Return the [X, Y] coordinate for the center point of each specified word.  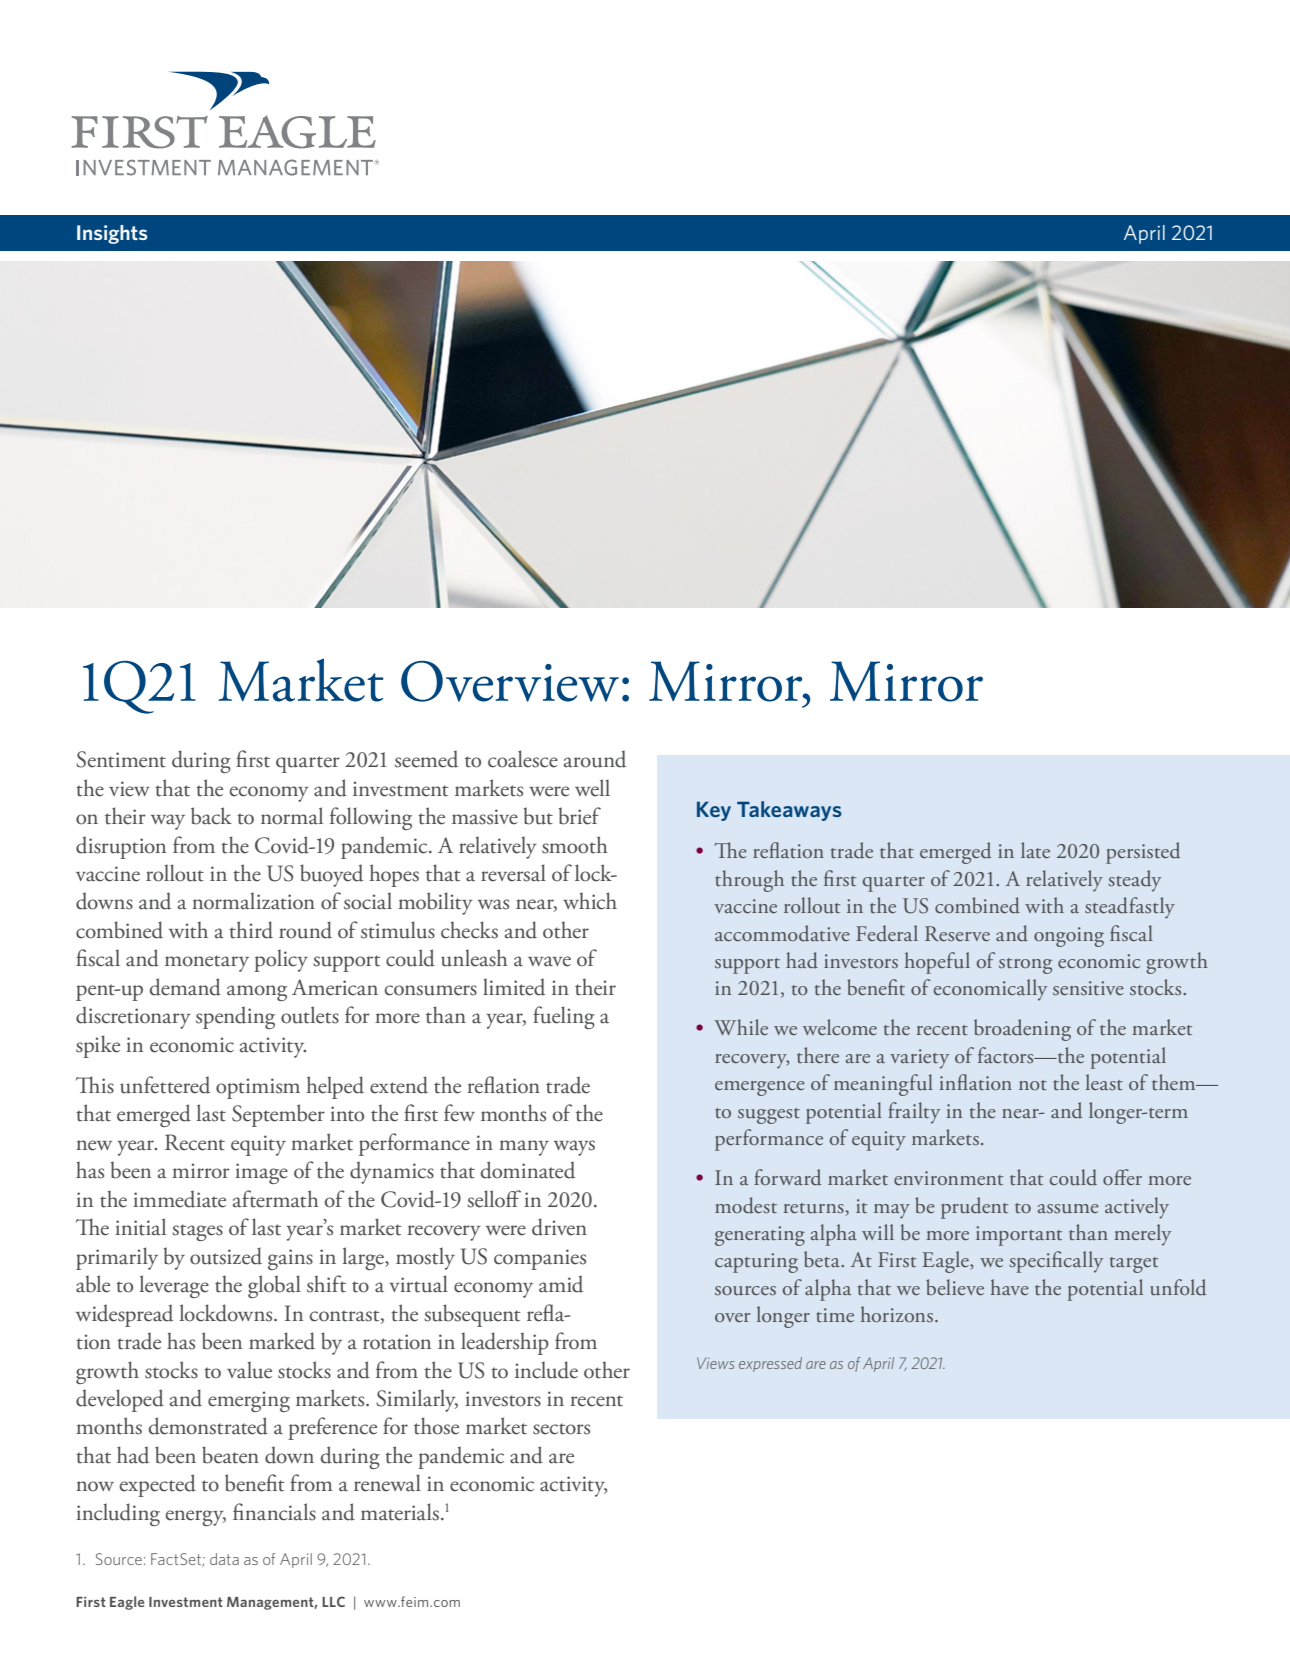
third [251, 930]
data [224, 1559]
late [1035, 850]
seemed [426, 759]
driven [559, 1227]
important [1019, 1236]
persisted [1143, 853]
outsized [226, 1256]
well [592, 788]
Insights [112, 234]
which [590, 901]
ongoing [1069, 937]
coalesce [523, 759]
